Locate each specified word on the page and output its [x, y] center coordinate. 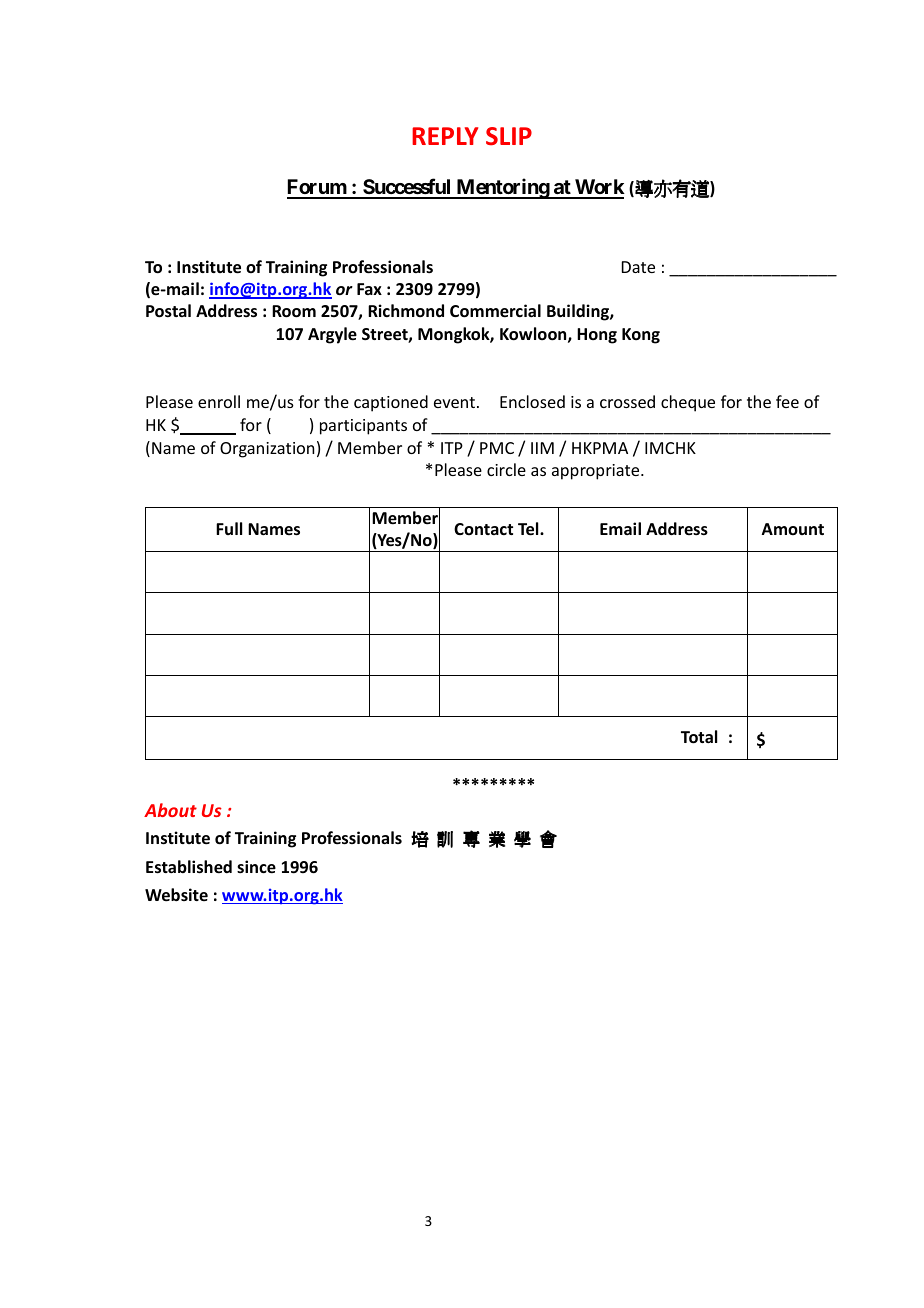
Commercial [495, 311]
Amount [793, 529]
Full [229, 528]
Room [294, 311]
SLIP [509, 136]
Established [189, 867]
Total [699, 737]
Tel [529, 529]
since [256, 867]
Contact [483, 529]
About [170, 810]
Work [599, 188]
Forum [317, 188]
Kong [641, 336]
